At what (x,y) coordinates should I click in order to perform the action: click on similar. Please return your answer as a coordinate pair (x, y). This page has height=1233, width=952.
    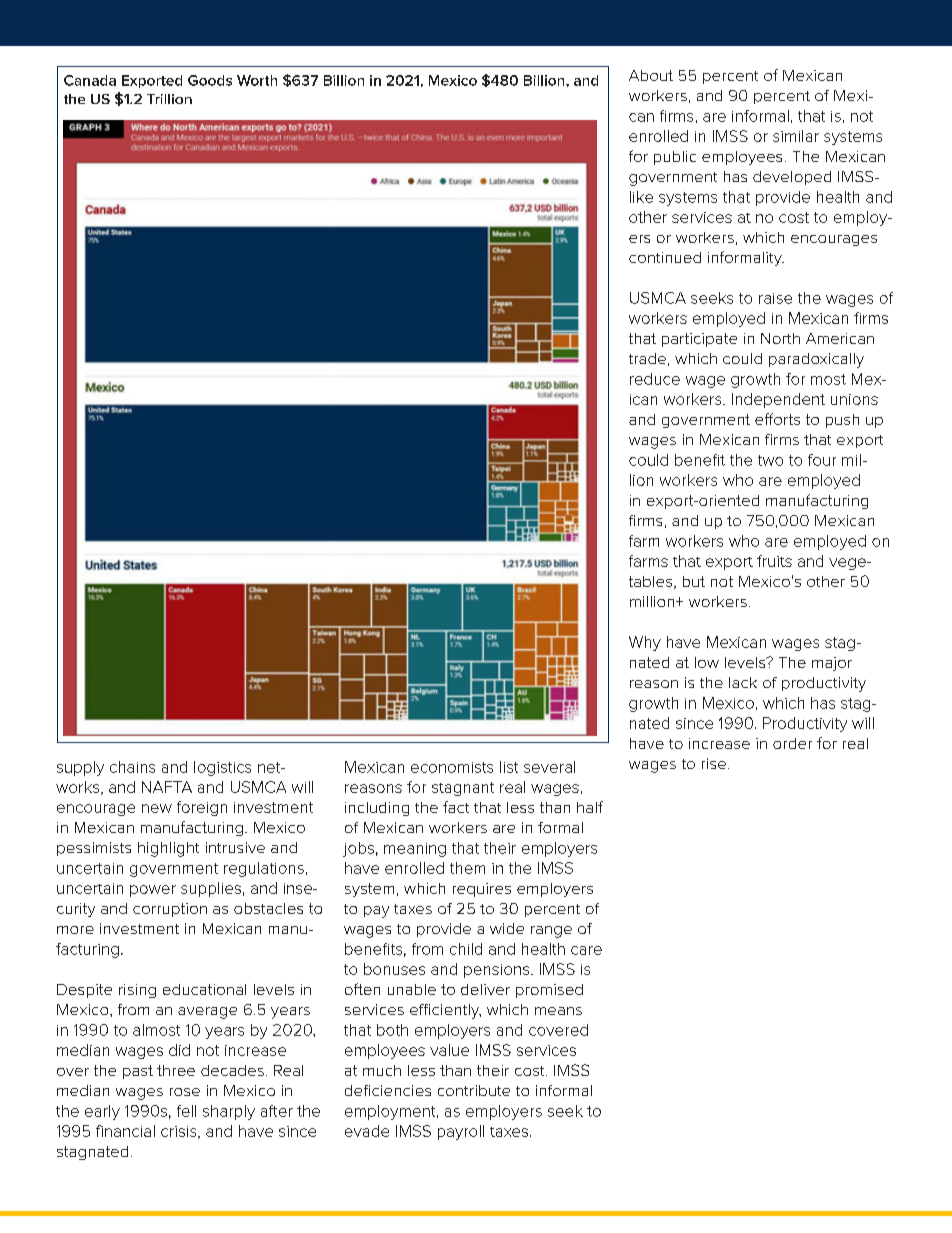
    Looking at the image, I should click on (796, 136).
